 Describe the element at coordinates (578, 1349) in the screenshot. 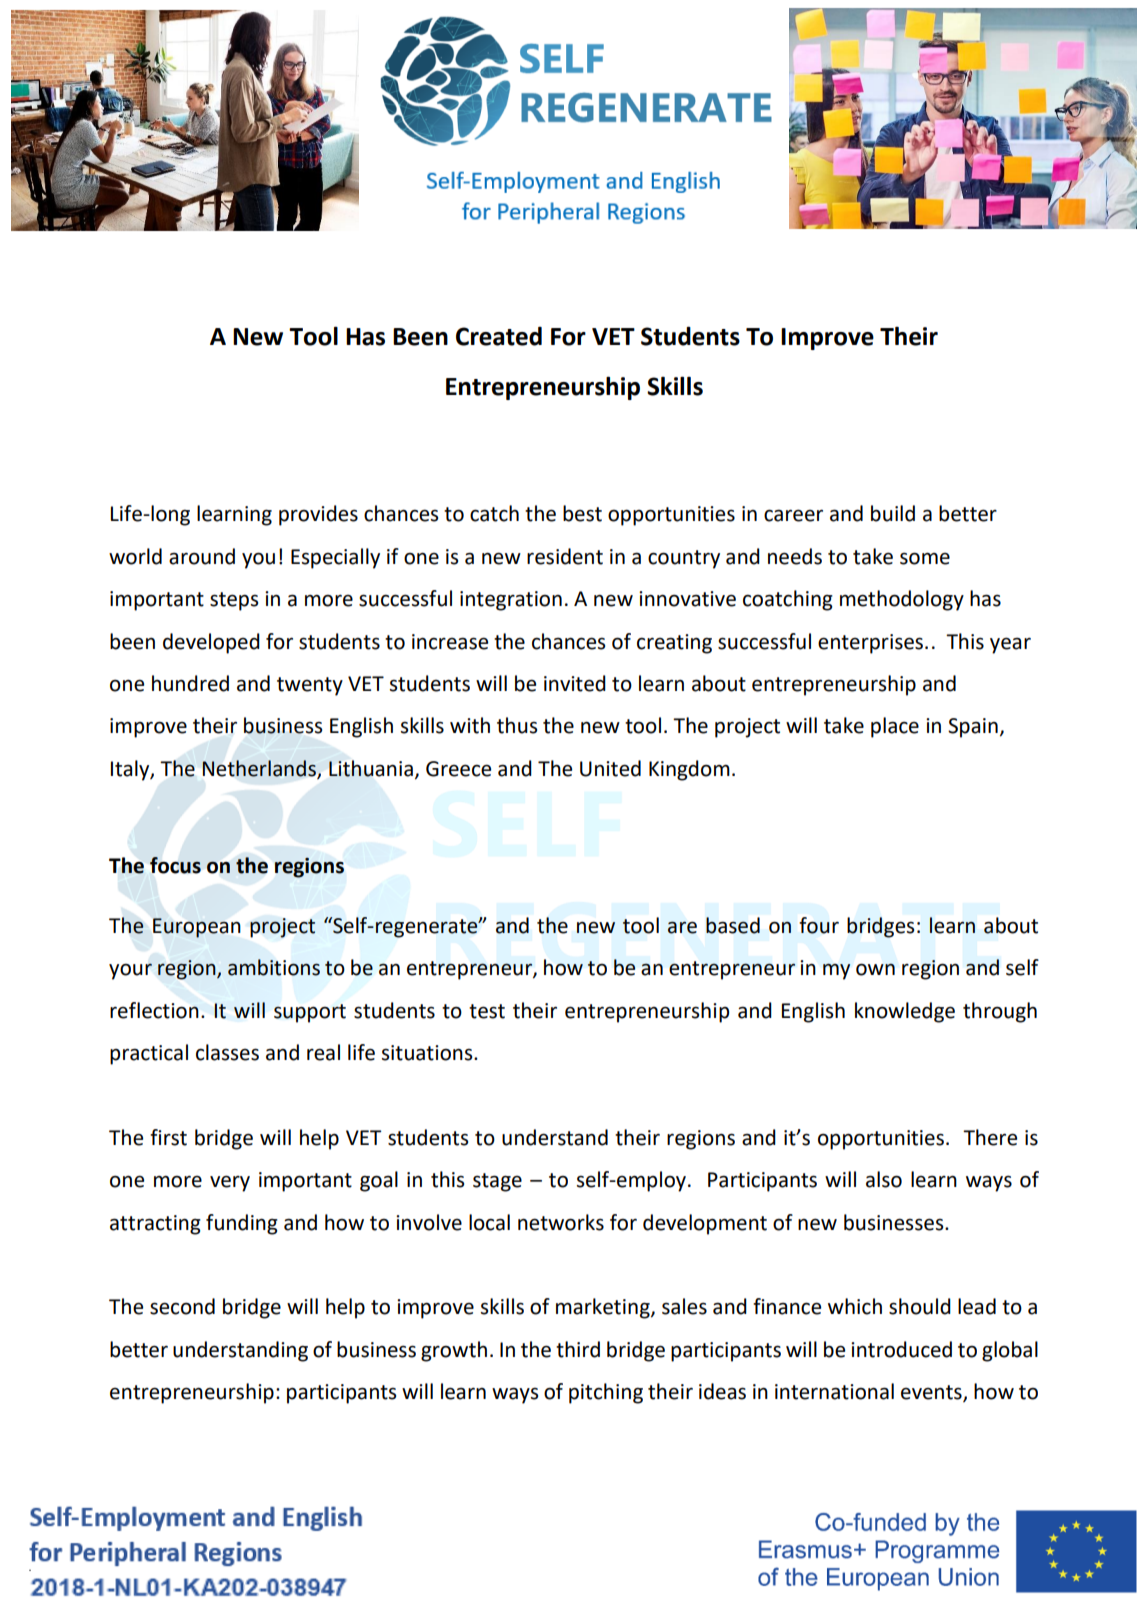

I see `third` at that location.
